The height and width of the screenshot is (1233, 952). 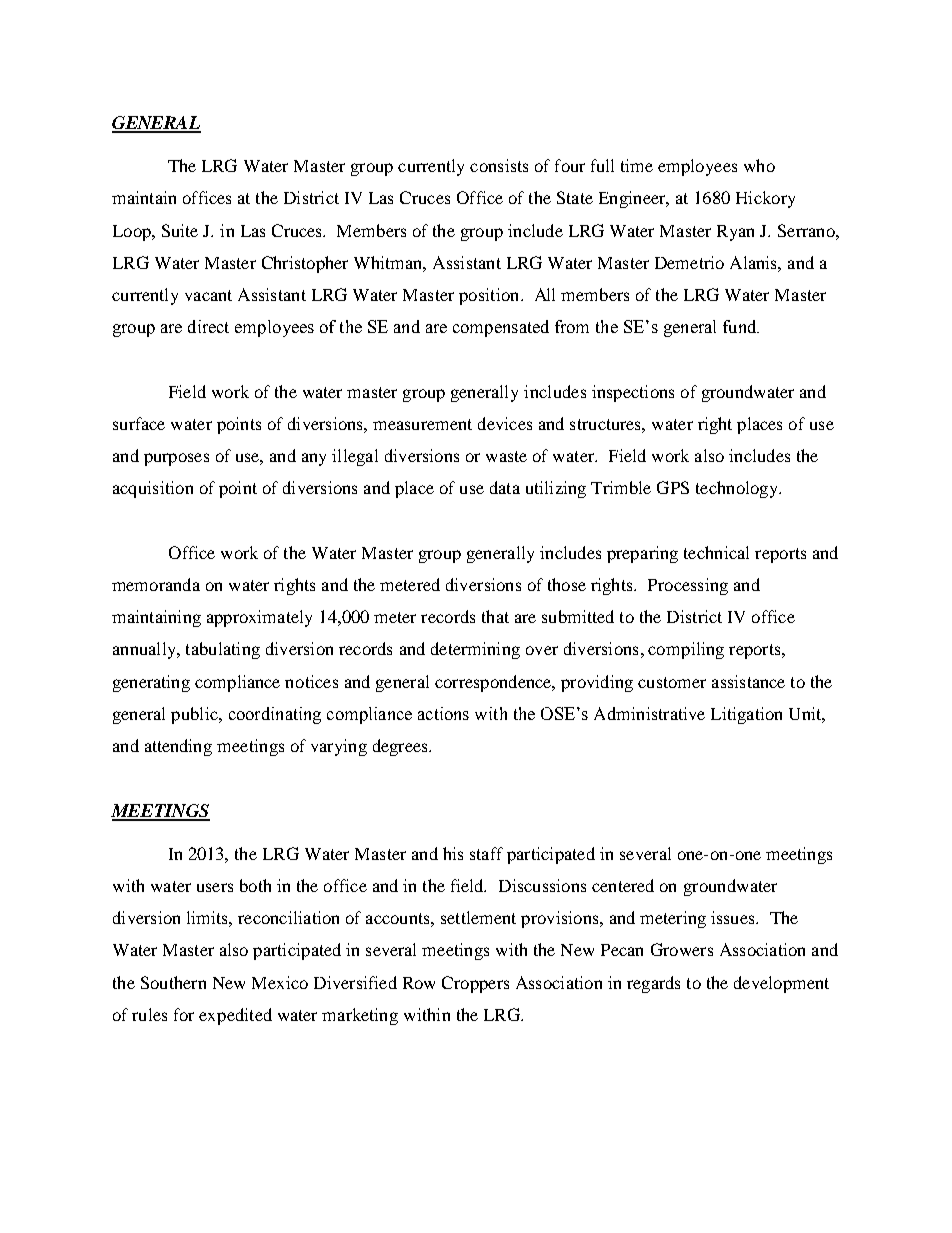 What do you see at coordinates (401, 747) in the screenshot?
I see `degrees` at bounding box center [401, 747].
